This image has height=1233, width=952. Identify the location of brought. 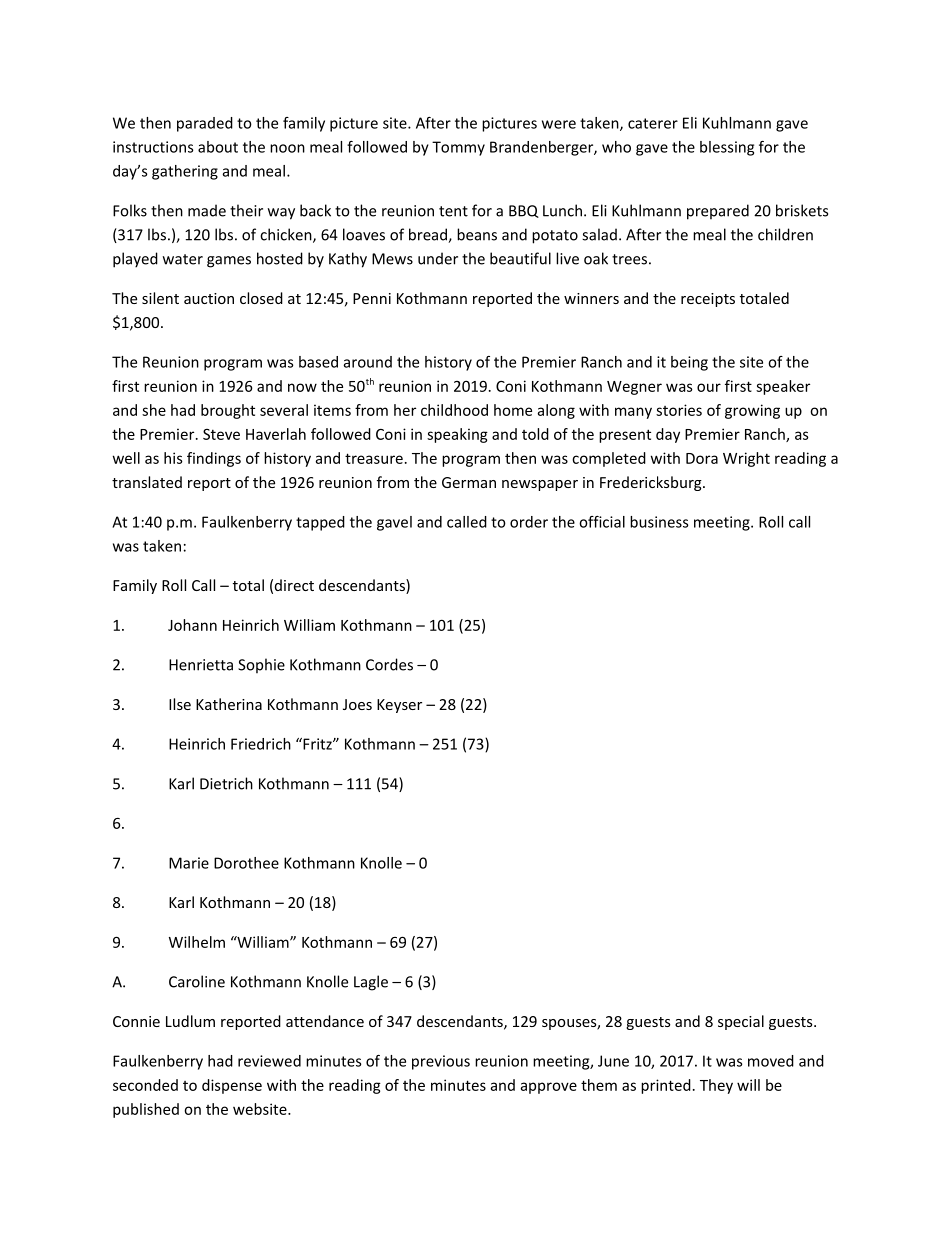
(228, 411).
